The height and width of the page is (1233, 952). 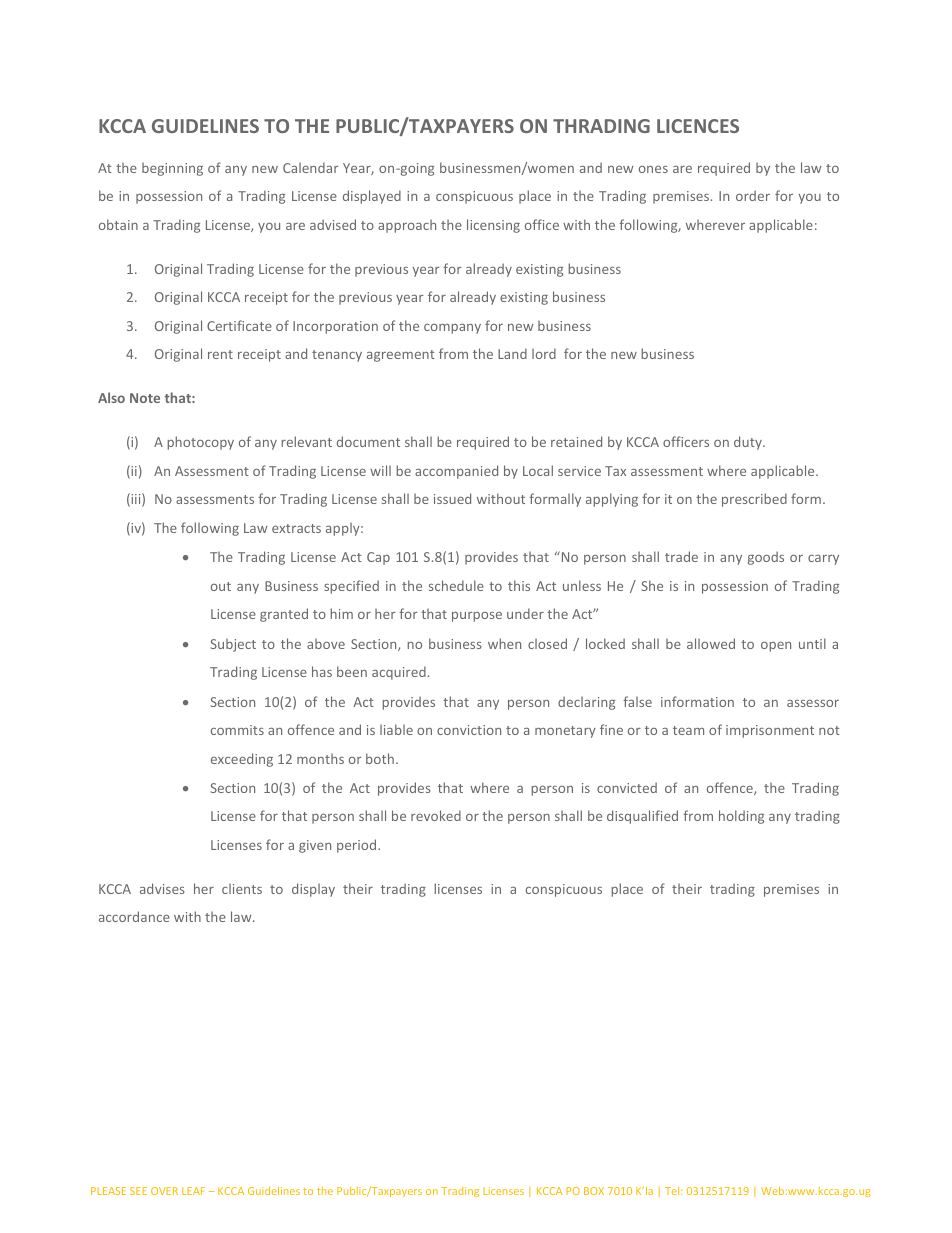 I want to click on beginning, so click(x=172, y=169).
